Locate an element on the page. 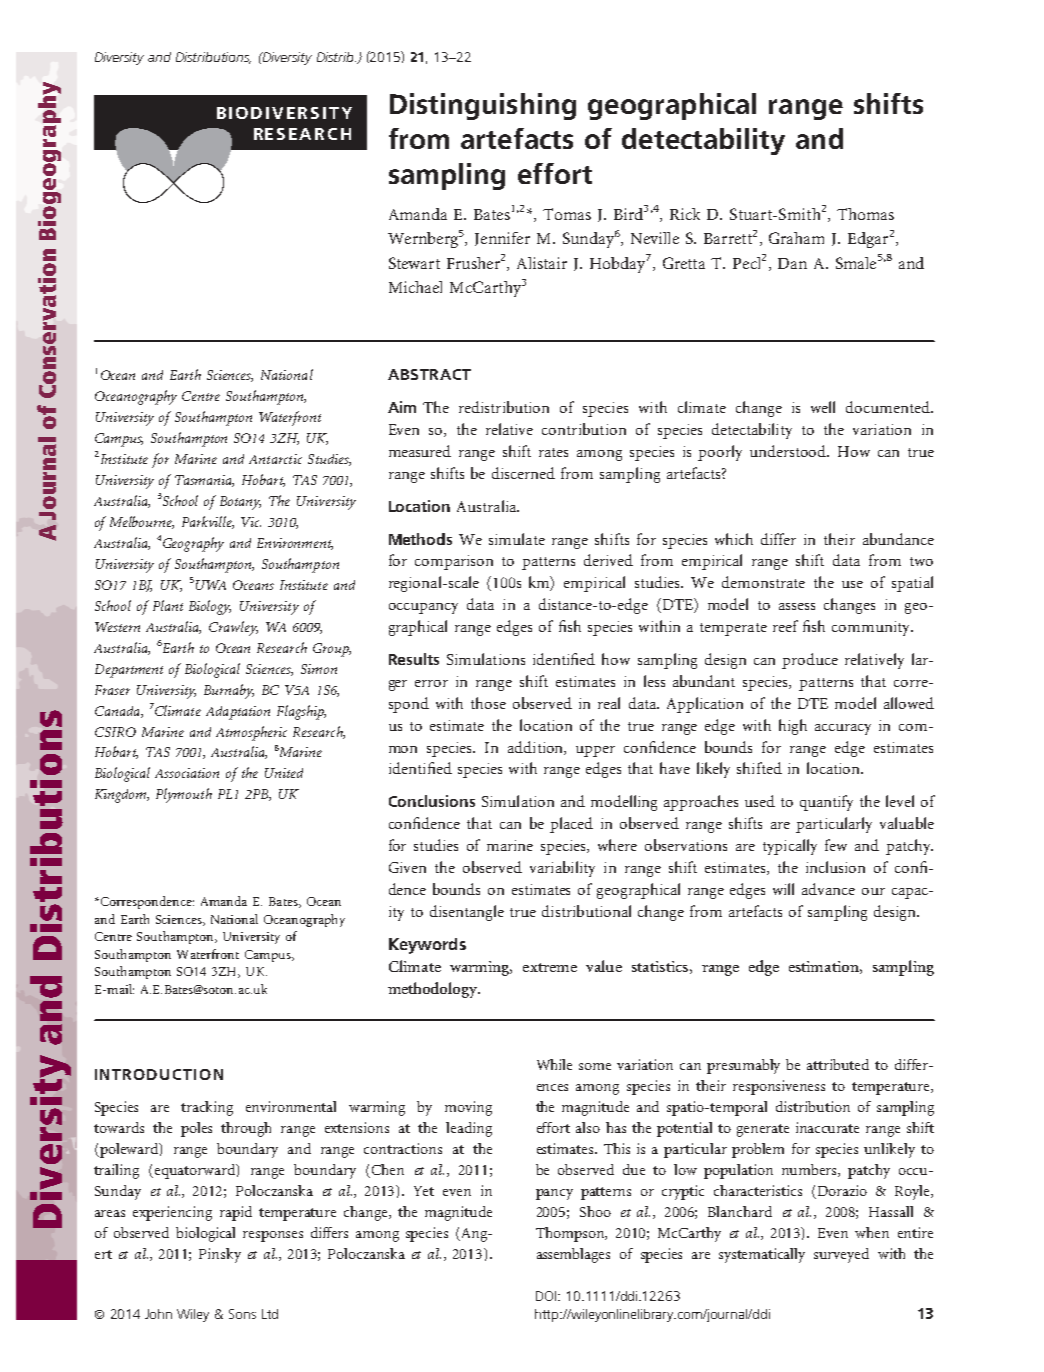 This page has height=1372, width=1044. Distinguishing is located at coordinates (483, 106).
